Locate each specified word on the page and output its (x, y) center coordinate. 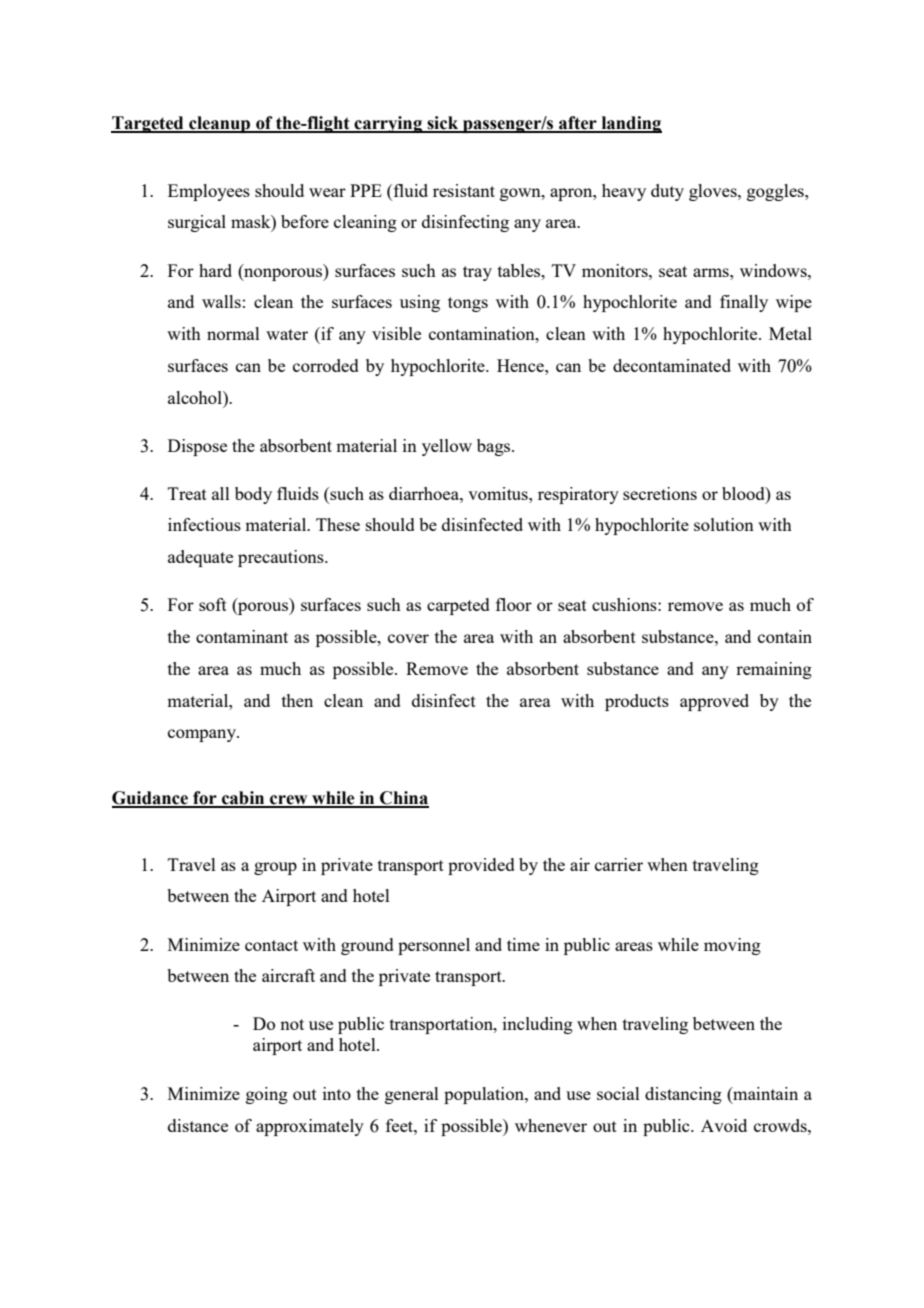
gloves (714, 192)
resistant (464, 190)
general (412, 1095)
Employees (209, 192)
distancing (683, 1095)
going (267, 1095)
